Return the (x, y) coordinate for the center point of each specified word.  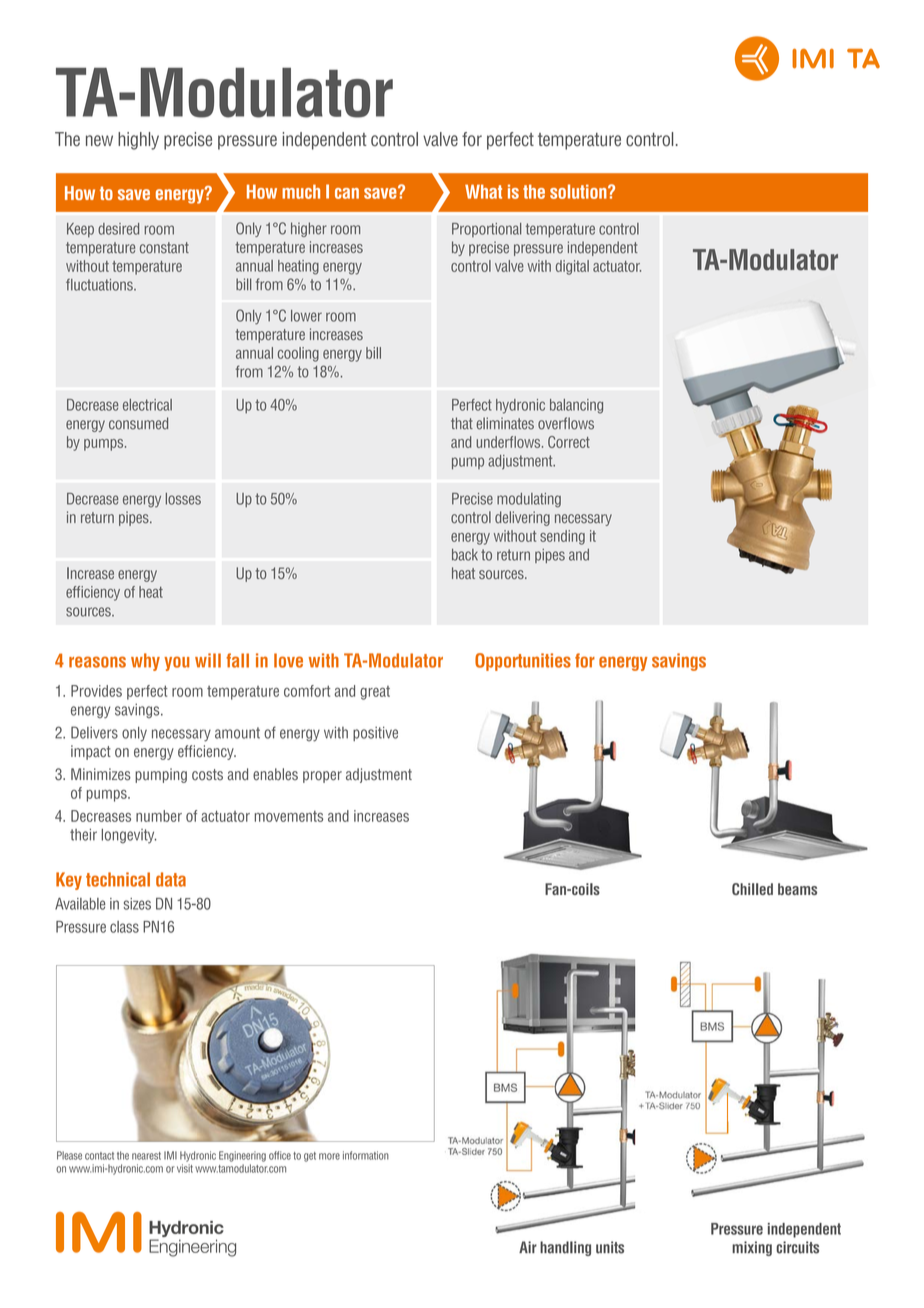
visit (185, 1168)
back (465, 555)
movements (289, 816)
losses (183, 499)
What (483, 191)
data (171, 879)
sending (562, 537)
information (366, 1155)
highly (138, 141)
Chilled (752, 889)
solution (579, 191)
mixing (752, 1248)
